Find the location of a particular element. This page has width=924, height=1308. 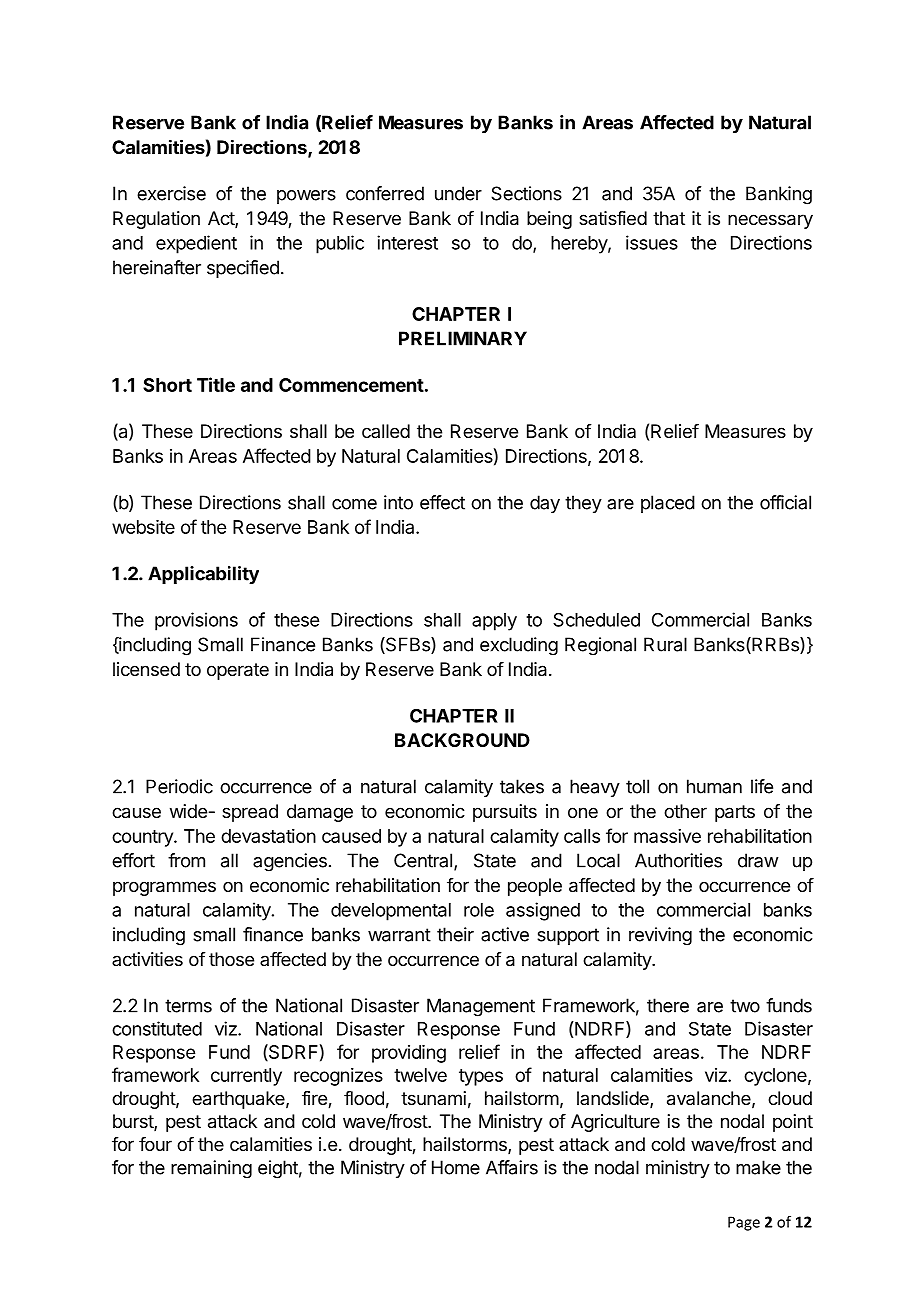

remaining is located at coordinates (211, 1169).
